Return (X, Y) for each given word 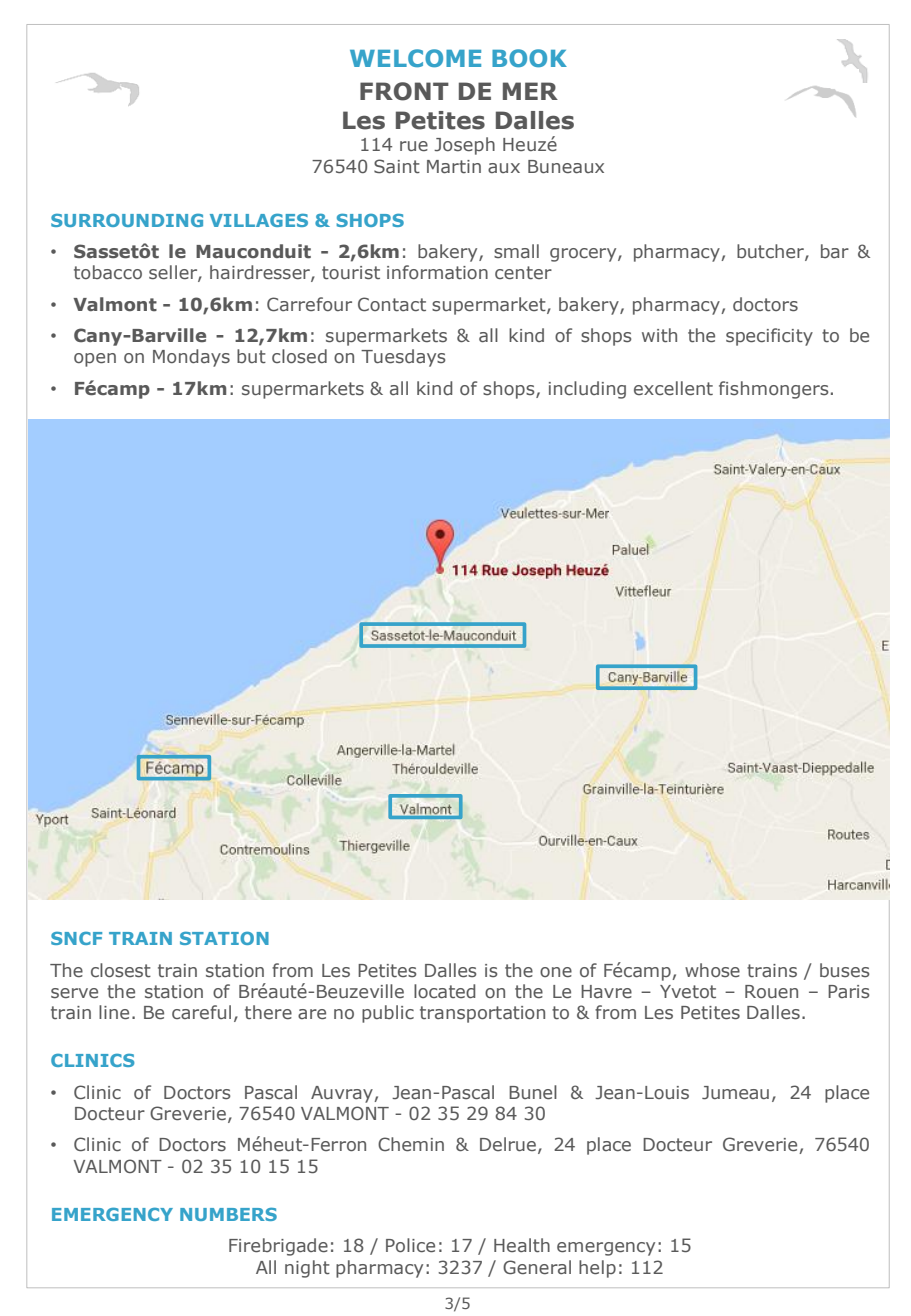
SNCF (76, 938)
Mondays (191, 358)
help (597, 1269)
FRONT (404, 91)
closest (121, 970)
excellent (673, 388)
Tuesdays (403, 358)
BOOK (529, 58)
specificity (769, 337)
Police (410, 1245)
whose (712, 970)
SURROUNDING (127, 220)
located (444, 991)
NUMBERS (228, 1214)
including (587, 390)
